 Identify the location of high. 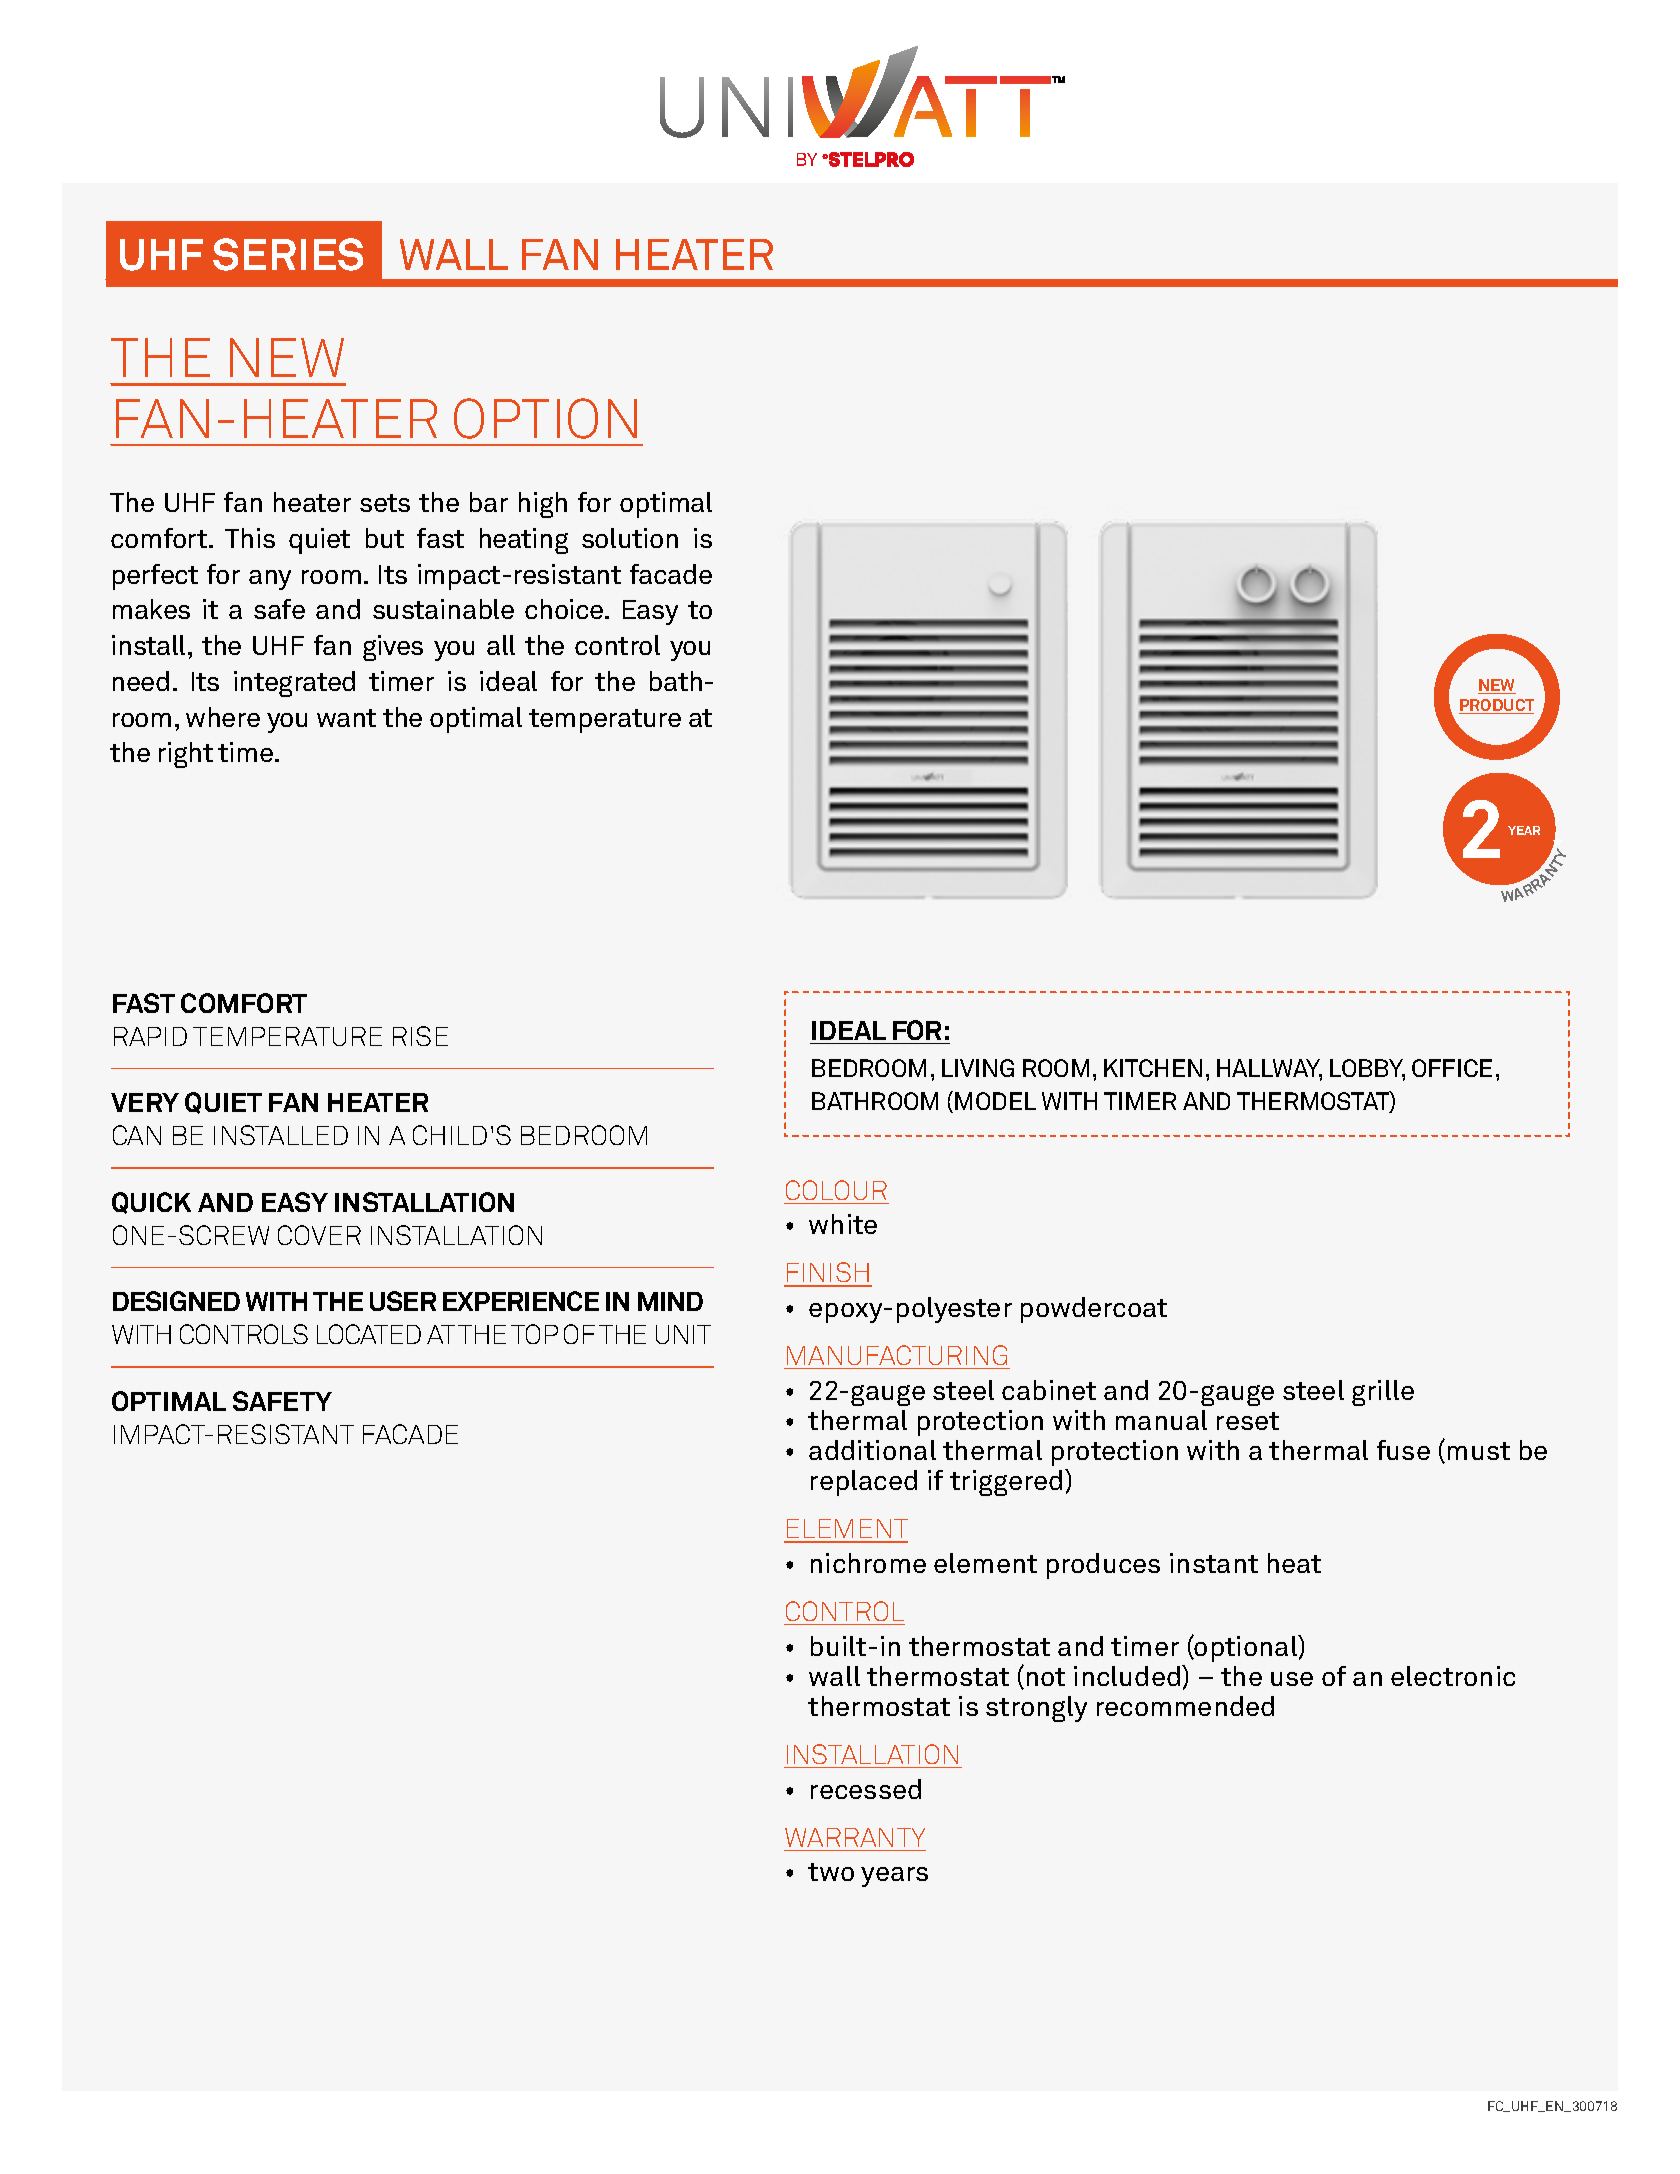
(543, 505).
